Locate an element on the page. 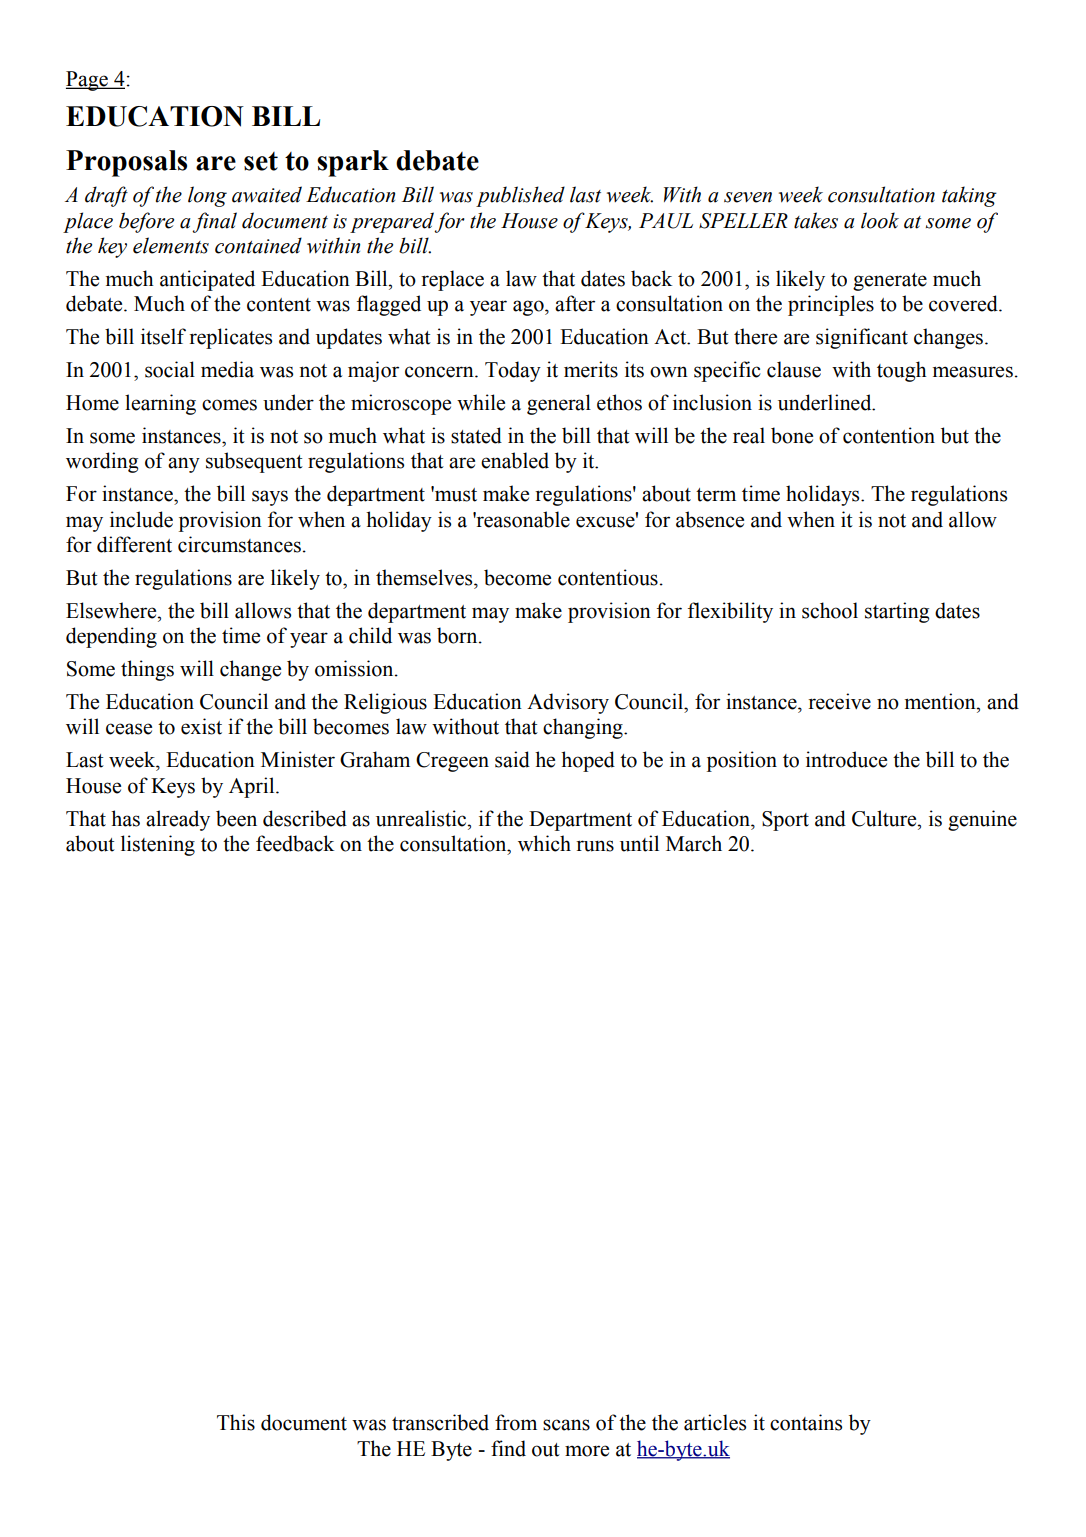  published is located at coordinates (520, 196).
